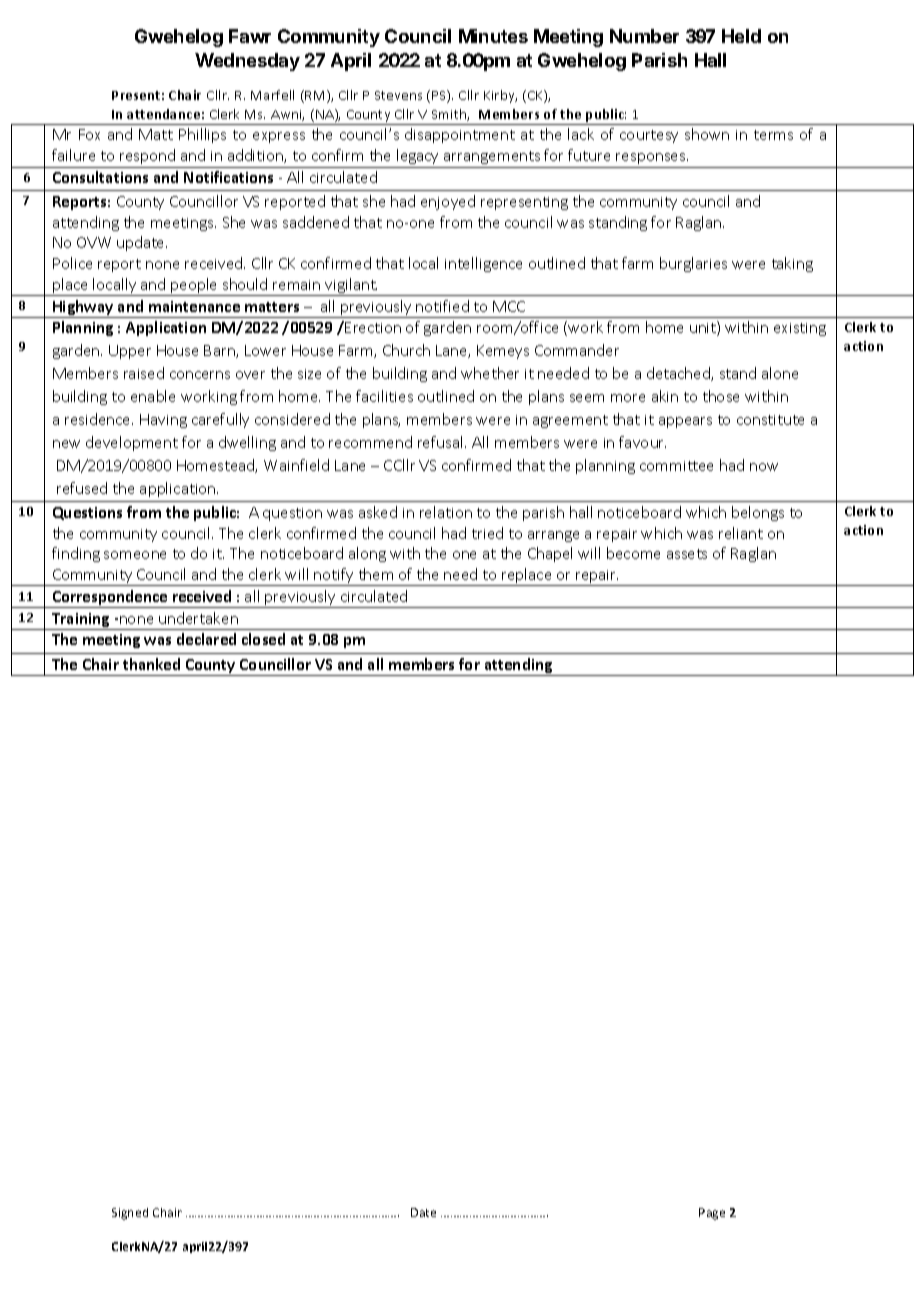 This page has width=924, height=1308. Describe the element at coordinates (687, 554) in the page. I see `assets` at that location.
